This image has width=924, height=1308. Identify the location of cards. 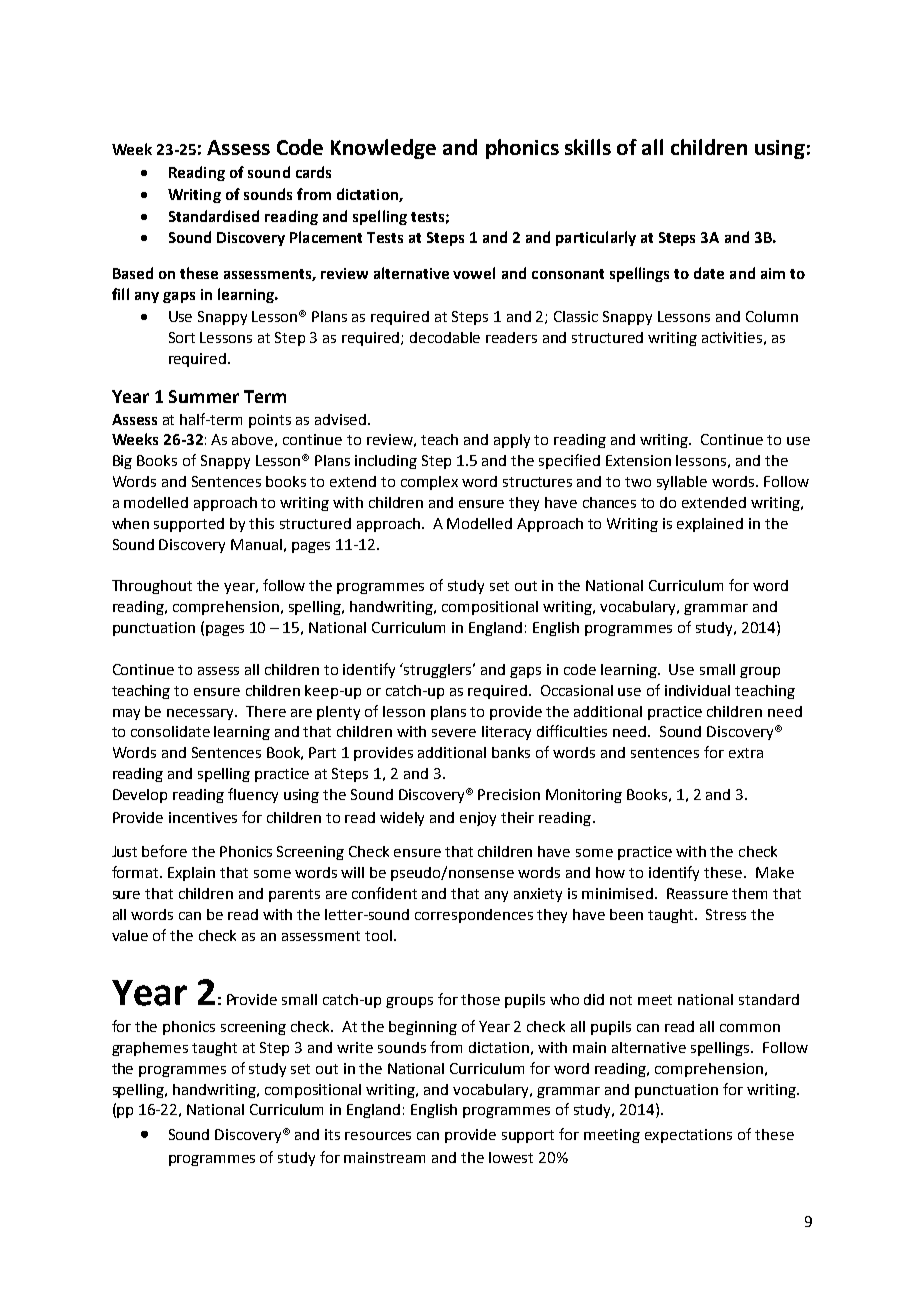
(313, 172).
